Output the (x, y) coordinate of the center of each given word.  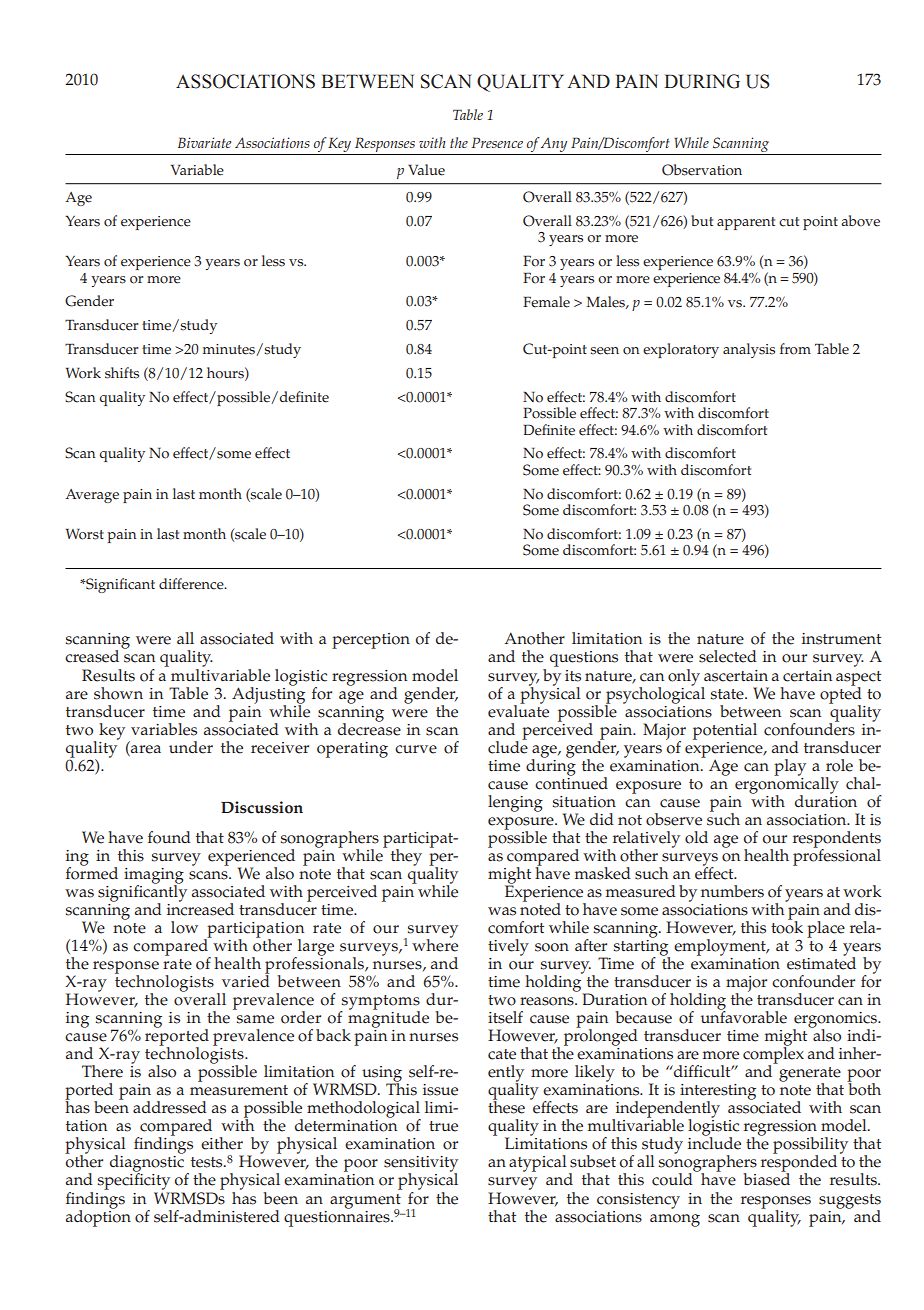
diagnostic (147, 1164)
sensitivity (421, 1165)
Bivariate (204, 142)
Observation (702, 170)
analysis (749, 350)
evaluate (518, 710)
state (728, 694)
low (184, 927)
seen (604, 351)
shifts (122, 373)
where (435, 944)
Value (426, 170)
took (787, 926)
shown (118, 693)
